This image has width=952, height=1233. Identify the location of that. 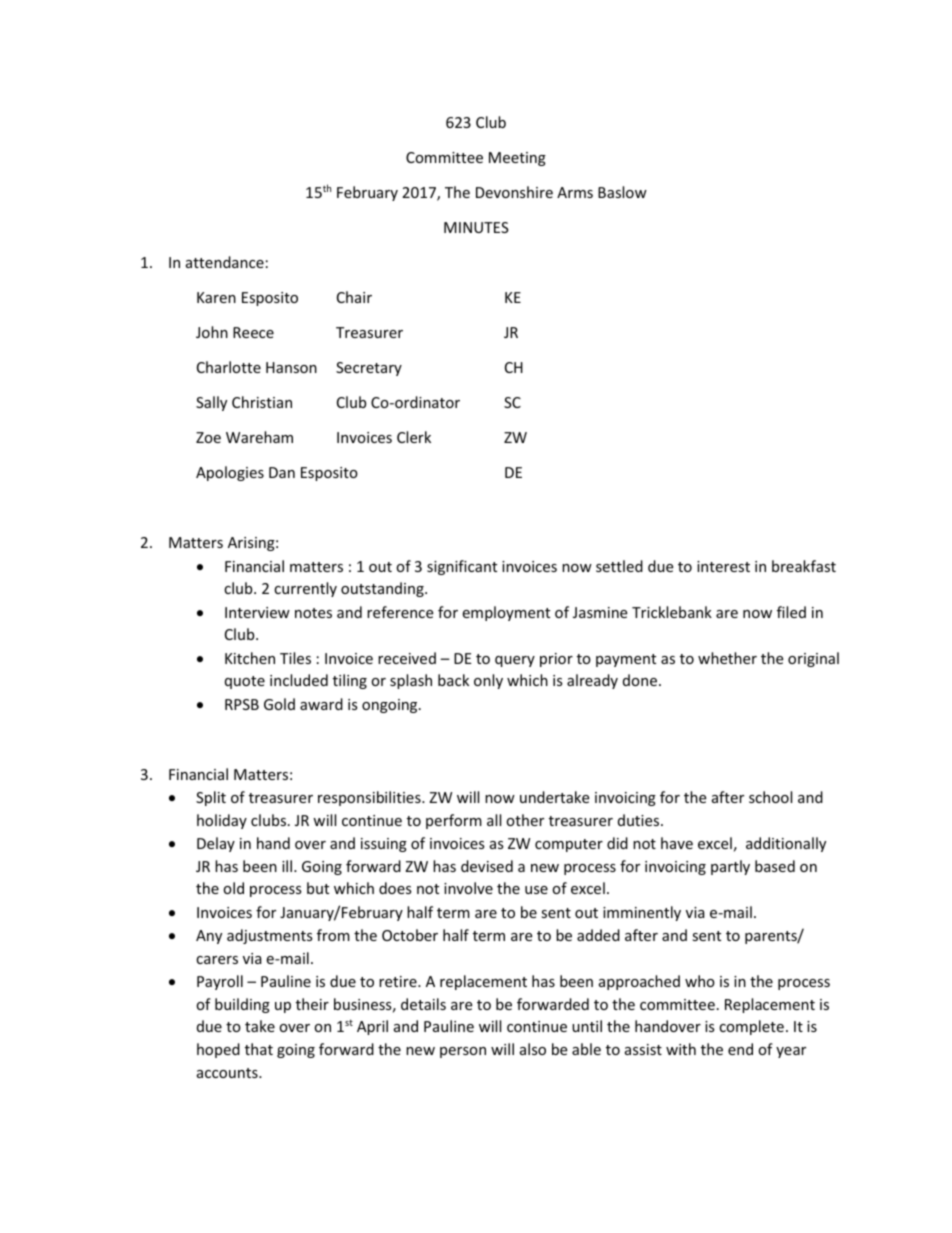
(259, 1049).
